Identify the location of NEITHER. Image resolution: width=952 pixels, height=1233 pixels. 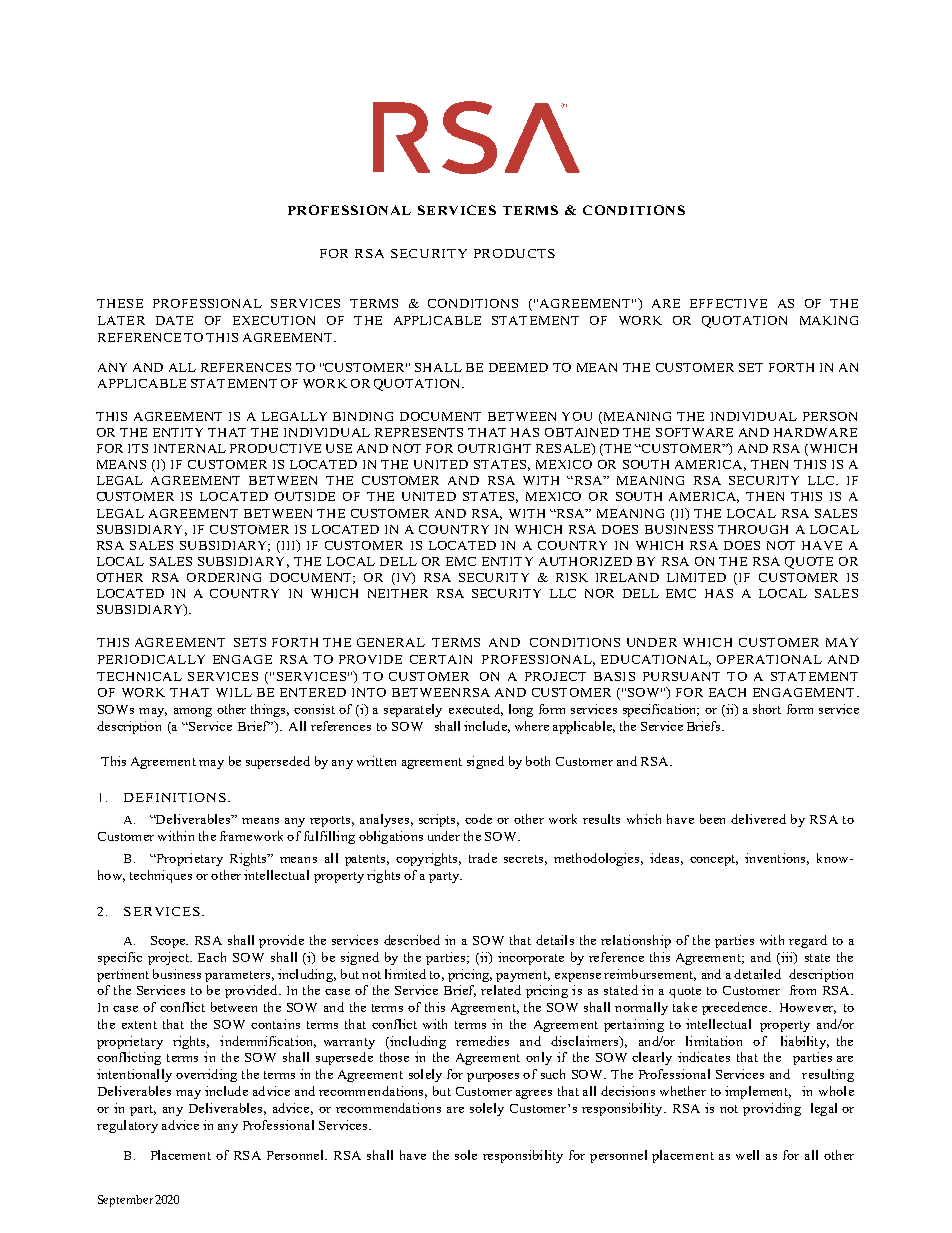
(398, 593).
